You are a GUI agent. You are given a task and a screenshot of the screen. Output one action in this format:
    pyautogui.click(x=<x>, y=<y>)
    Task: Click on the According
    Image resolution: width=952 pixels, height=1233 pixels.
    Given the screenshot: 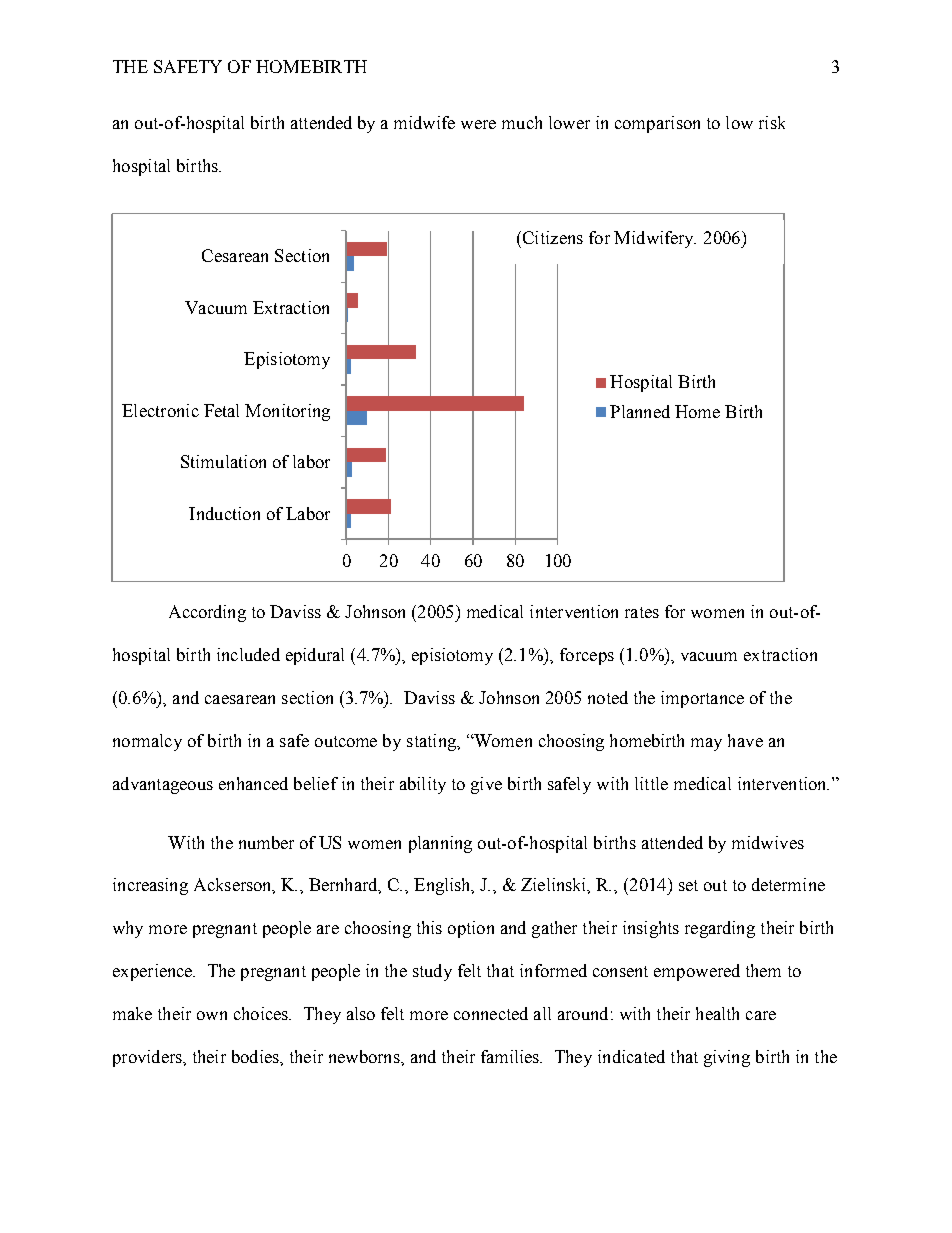 What is the action you would take?
    pyautogui.click(x=207, y=613)
